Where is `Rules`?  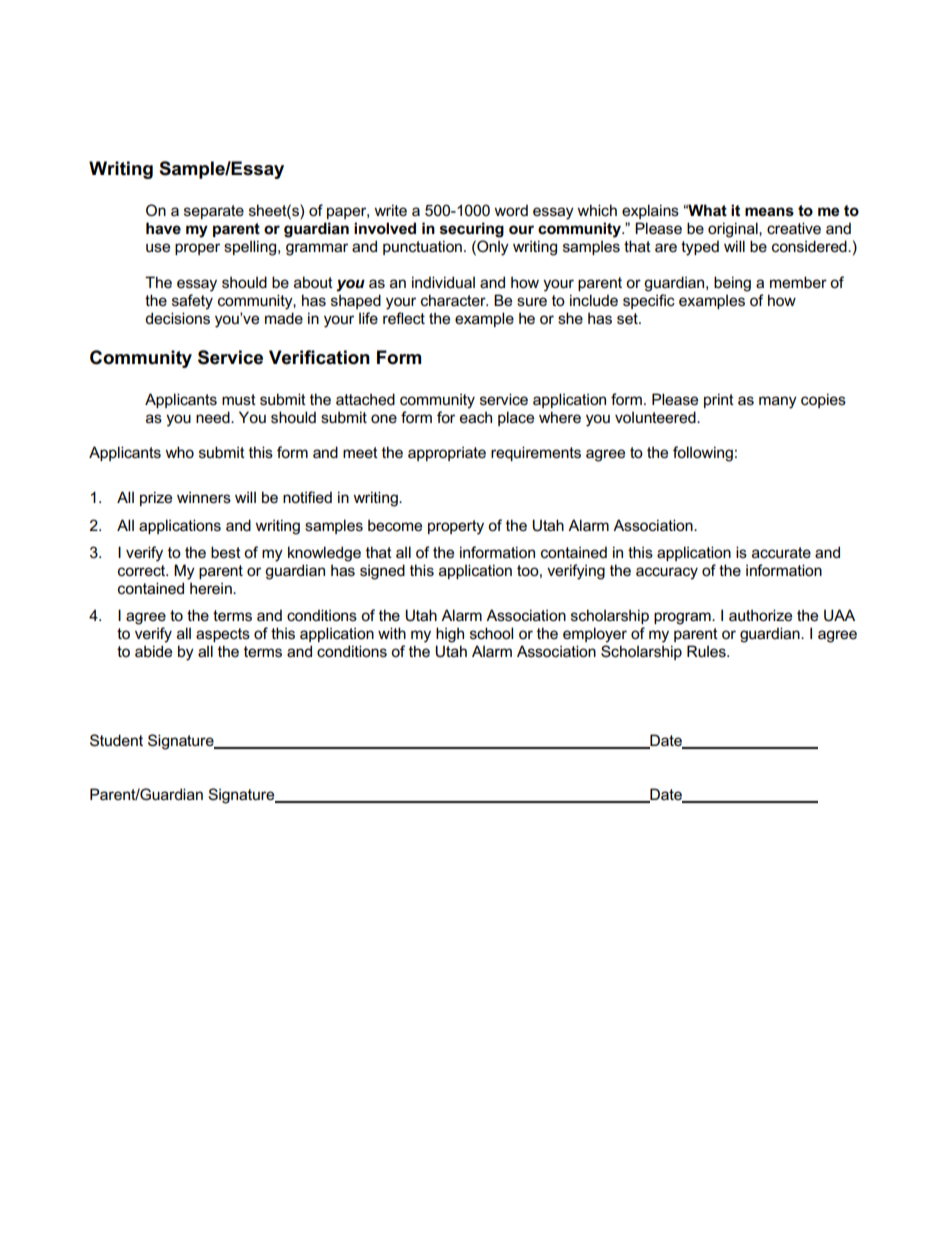 Rules is located at coordinates (707, 651).
